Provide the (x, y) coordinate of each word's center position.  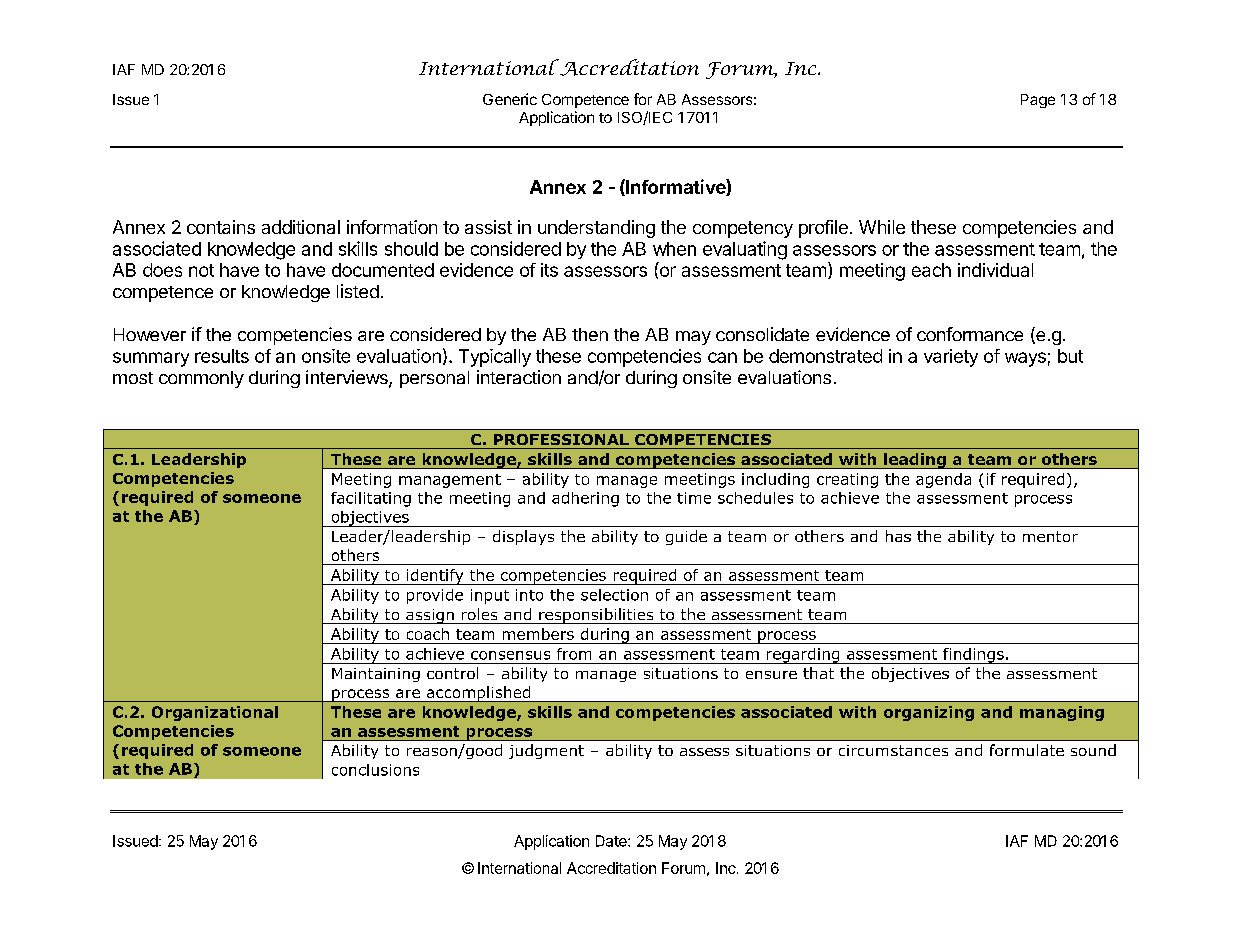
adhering (585, 499)
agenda (943, 480)
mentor (1050, 536)
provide (435, 596)
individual (995, 270)
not (201, 270)
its (549, 270)
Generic (510, 99)
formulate (1027, 750)
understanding (596, 229)
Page (1038, 101)
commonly (201, 379)
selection (614, 595)
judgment (546, 751)
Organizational (215, 713)
